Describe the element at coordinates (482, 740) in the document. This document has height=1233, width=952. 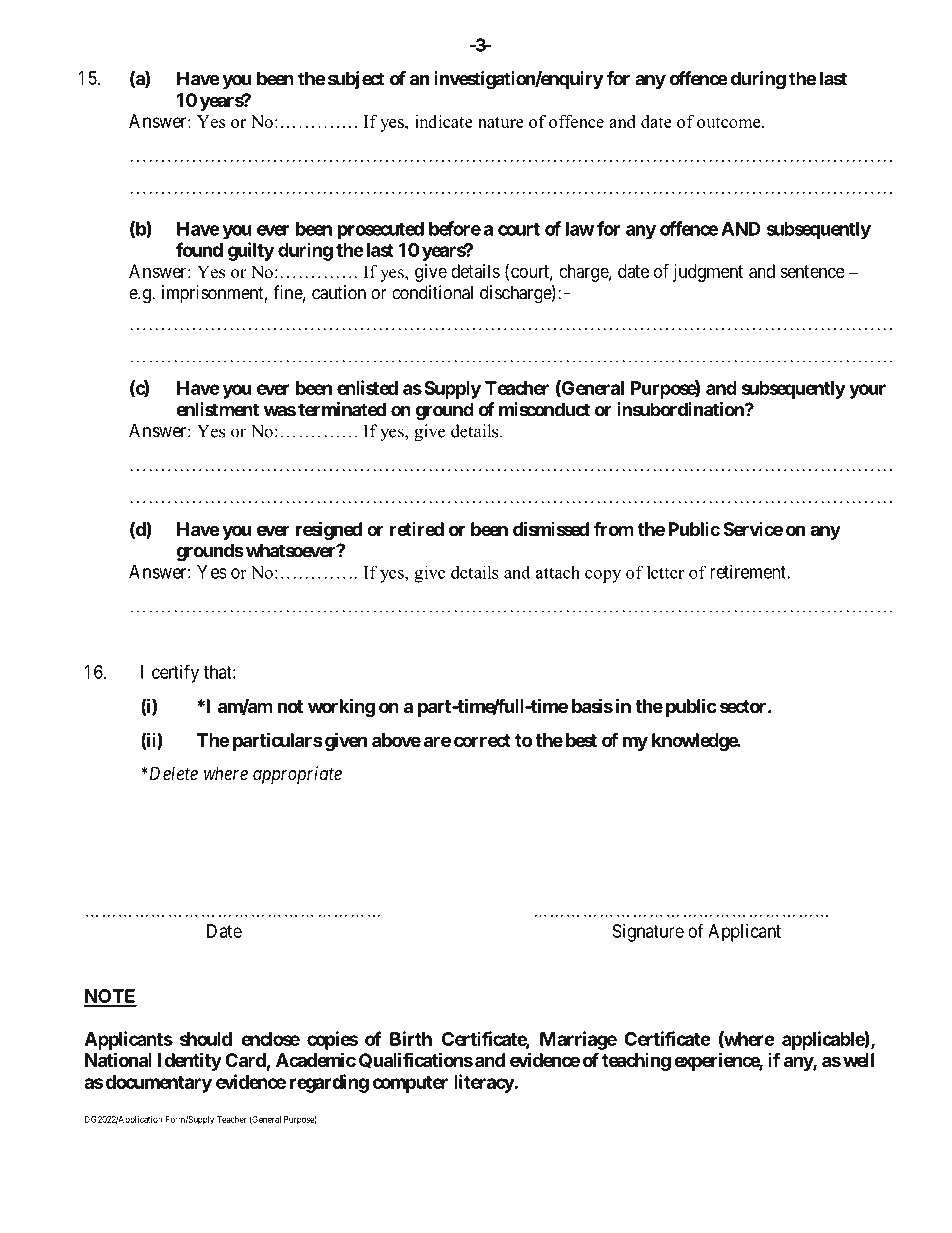
I see `correct` at that location.
